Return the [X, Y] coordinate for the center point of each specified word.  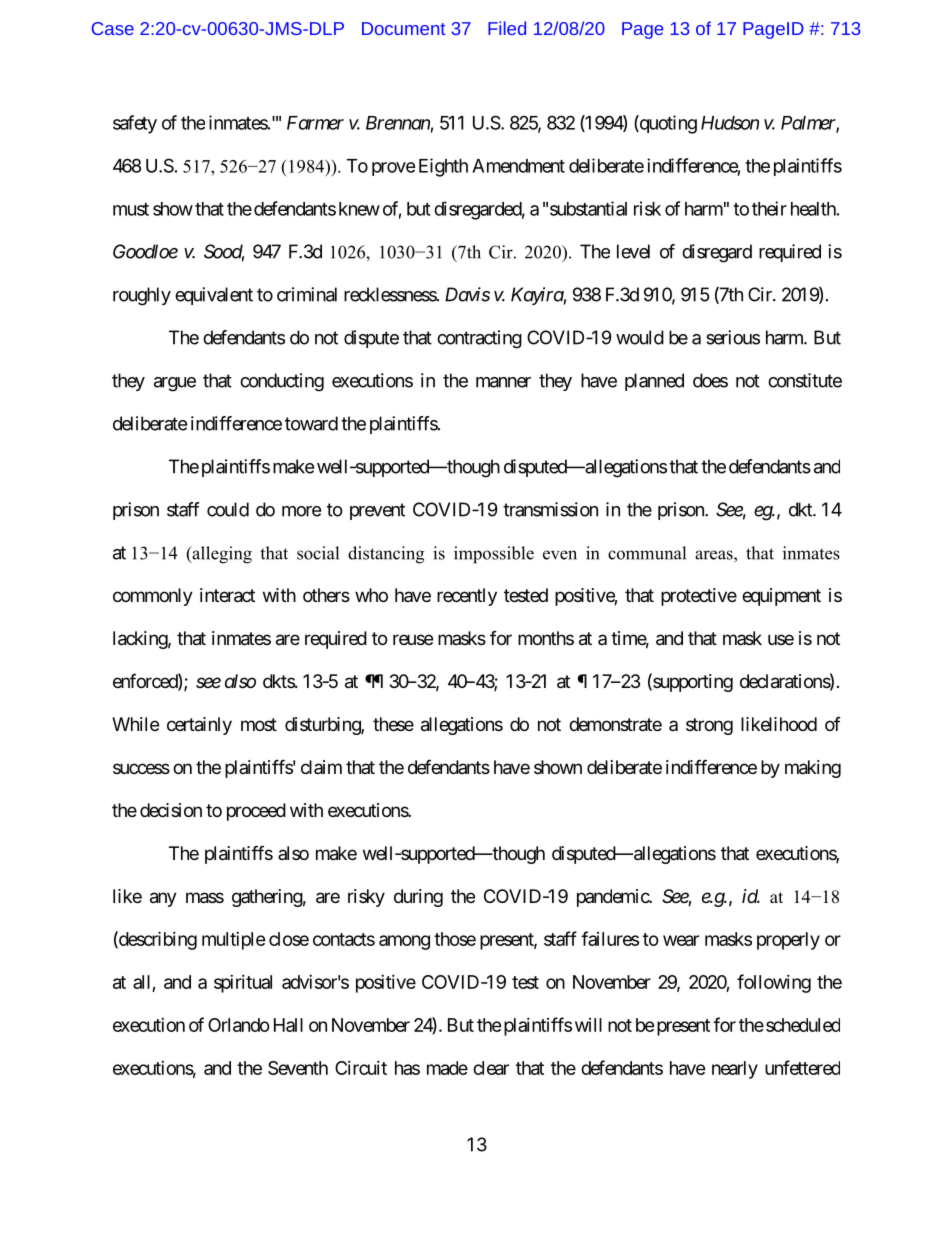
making [813, 769]
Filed [507, 28]
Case [113, 28]
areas [715, 555]
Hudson [730, 123]
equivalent [214, 296]
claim [321, 767]
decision [171, 810]
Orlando [239, 1025]
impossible [494, 555]
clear [491, 1068]
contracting [479, 339]
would [640, 337]
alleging [221, 555]
